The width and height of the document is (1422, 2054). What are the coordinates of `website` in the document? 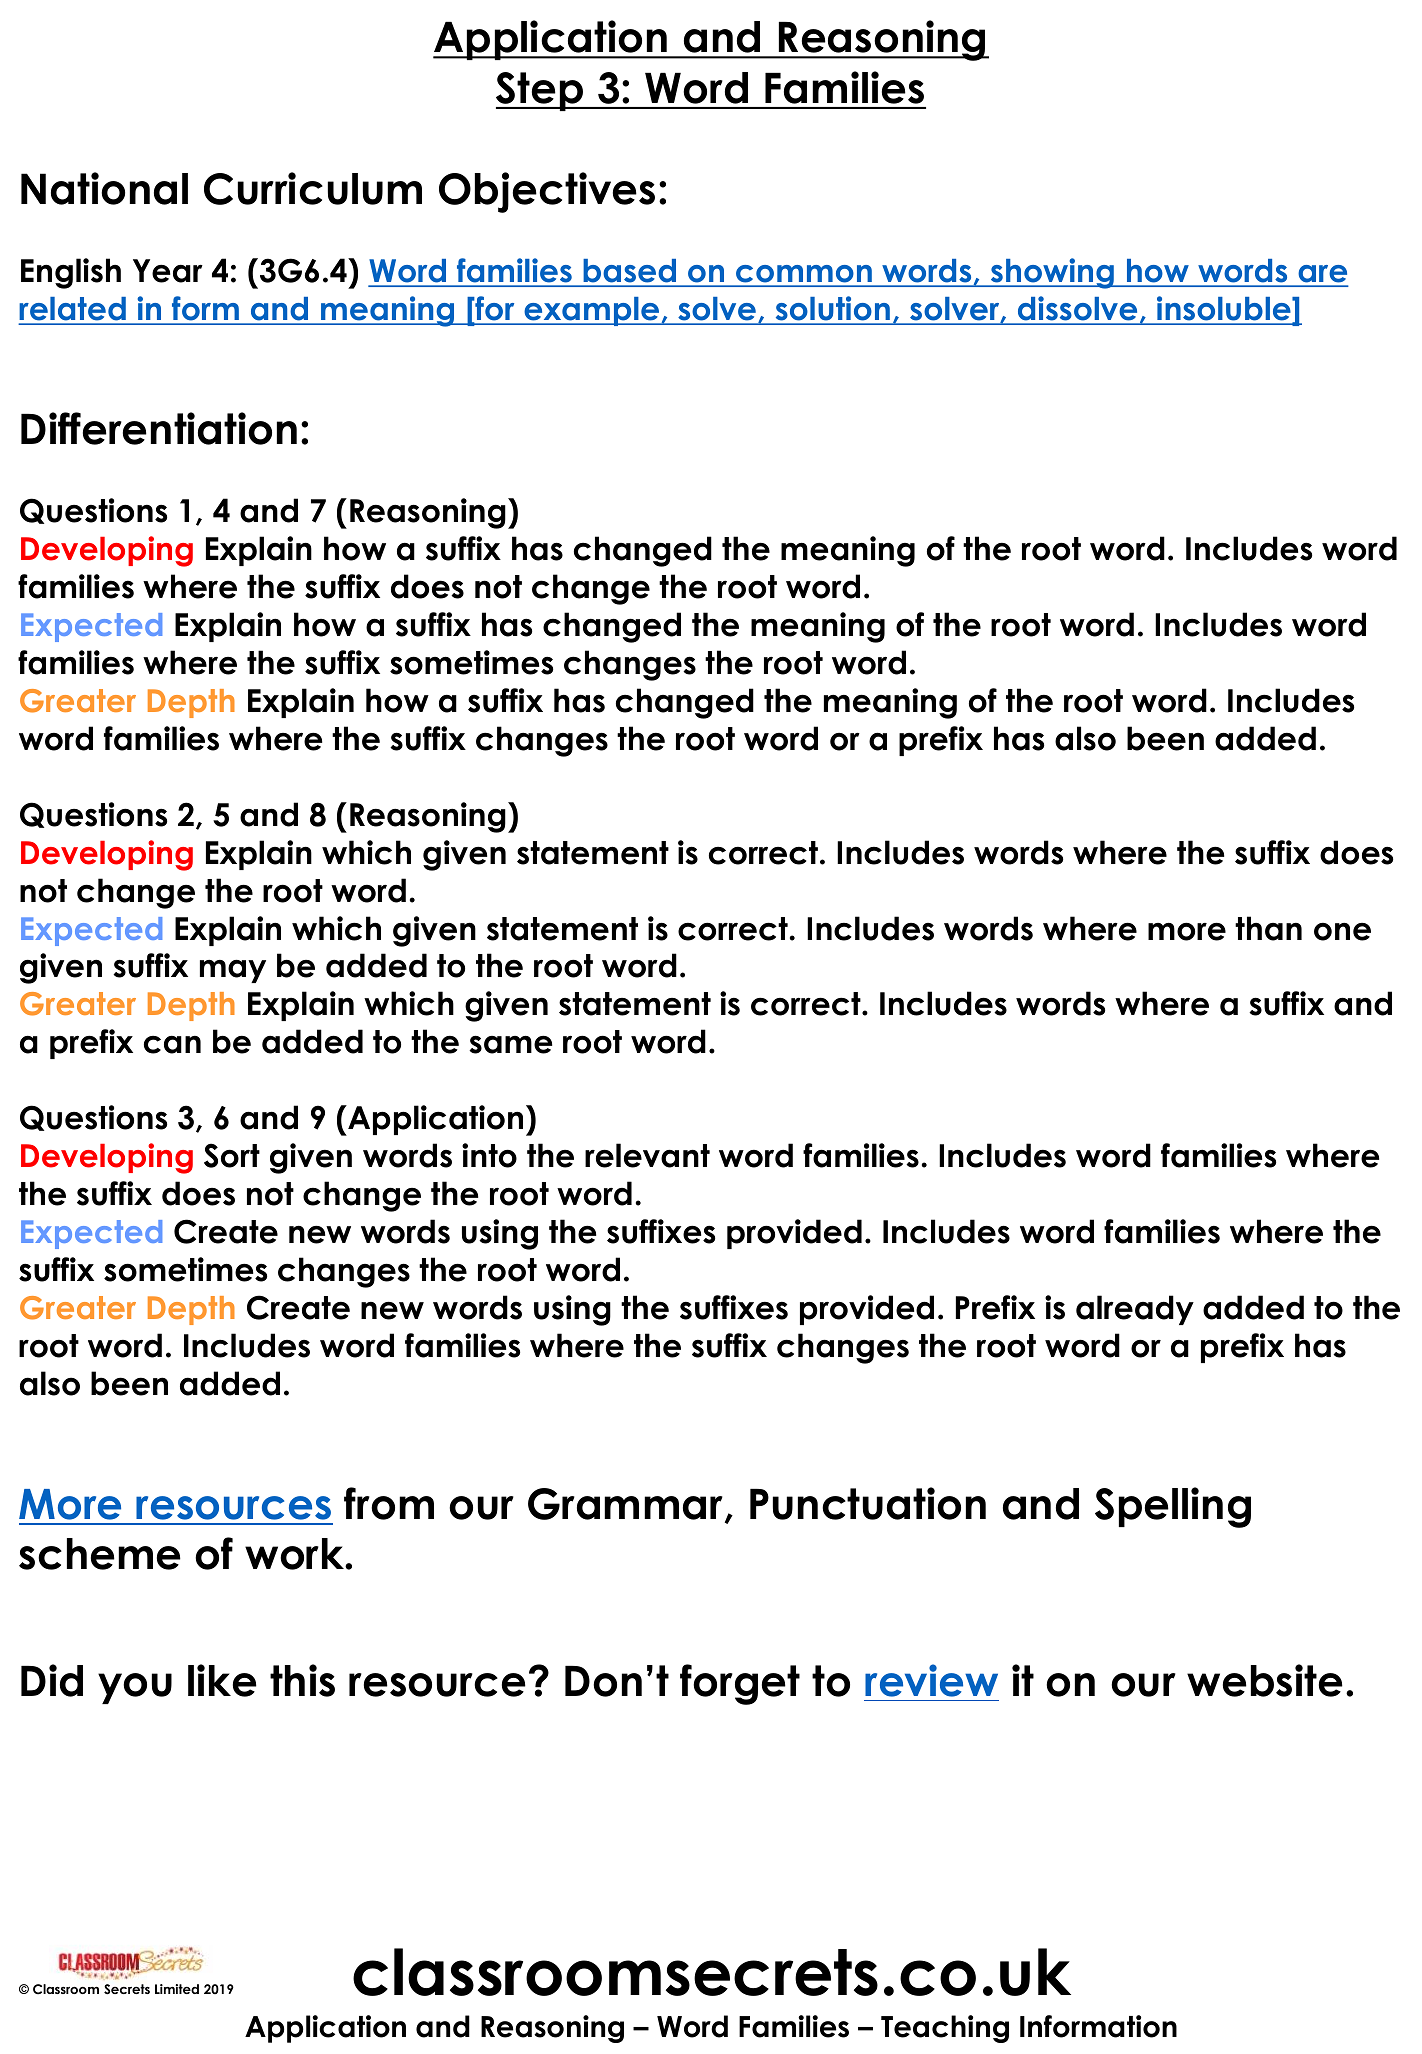 It's located at (1265, 1680).
